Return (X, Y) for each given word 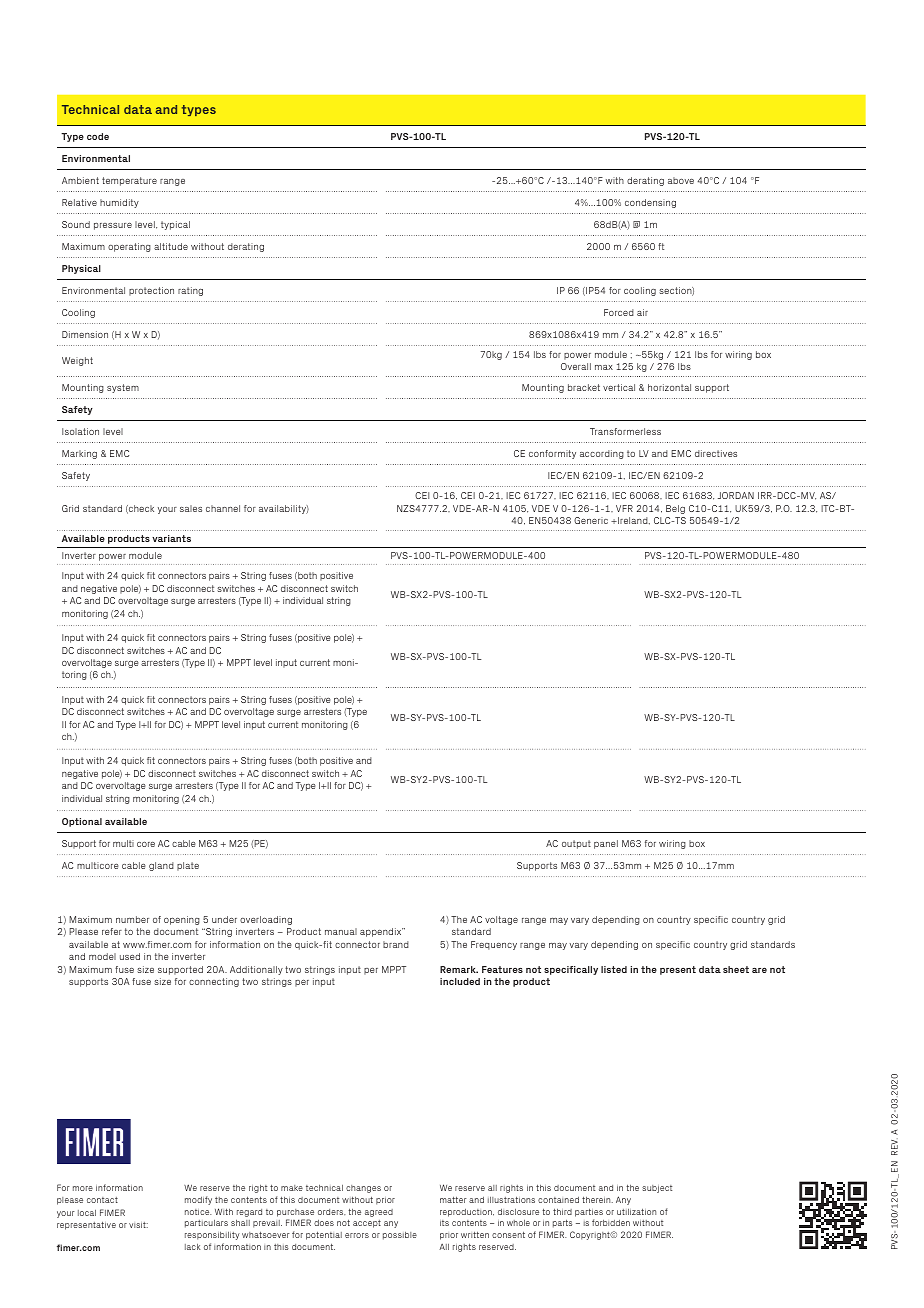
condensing (650, 203)
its (444, 1223)
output (576, 844)
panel (606, 844)
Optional (82, 822)
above (681, 180)
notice (198, 1212)
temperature (129, 181)
